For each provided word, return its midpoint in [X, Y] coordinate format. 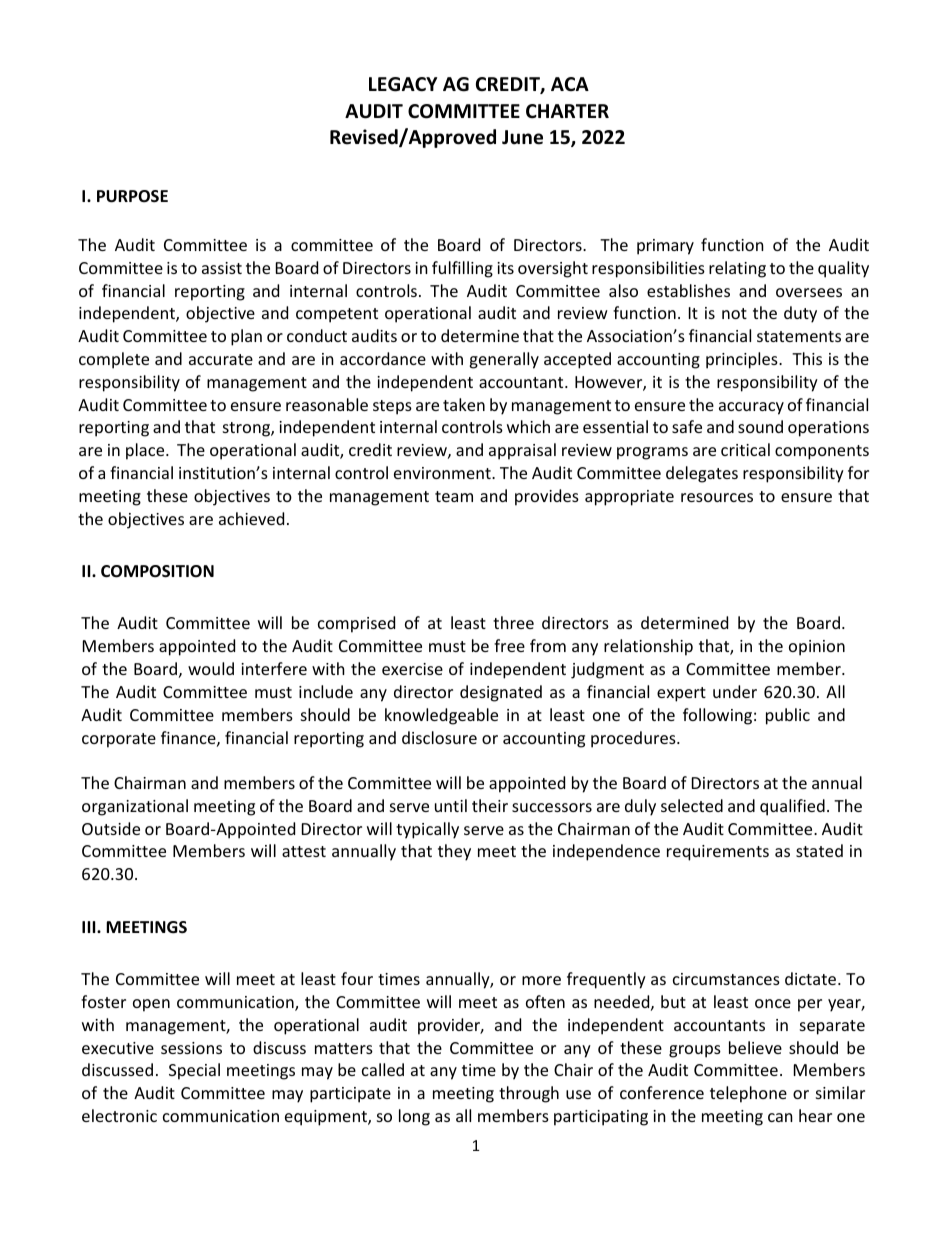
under [735, 691]
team [454, 496]
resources [717, 497]
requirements [718, 853]
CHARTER [567, 111]
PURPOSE [132, 196]
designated [501, 693]
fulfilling [462, 269]
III [90, 927]
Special [194, 1071]
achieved [251, 518]
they [454, 852]
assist [222, 268]
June [522, 137]
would [211, 668]
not [734, 313]
